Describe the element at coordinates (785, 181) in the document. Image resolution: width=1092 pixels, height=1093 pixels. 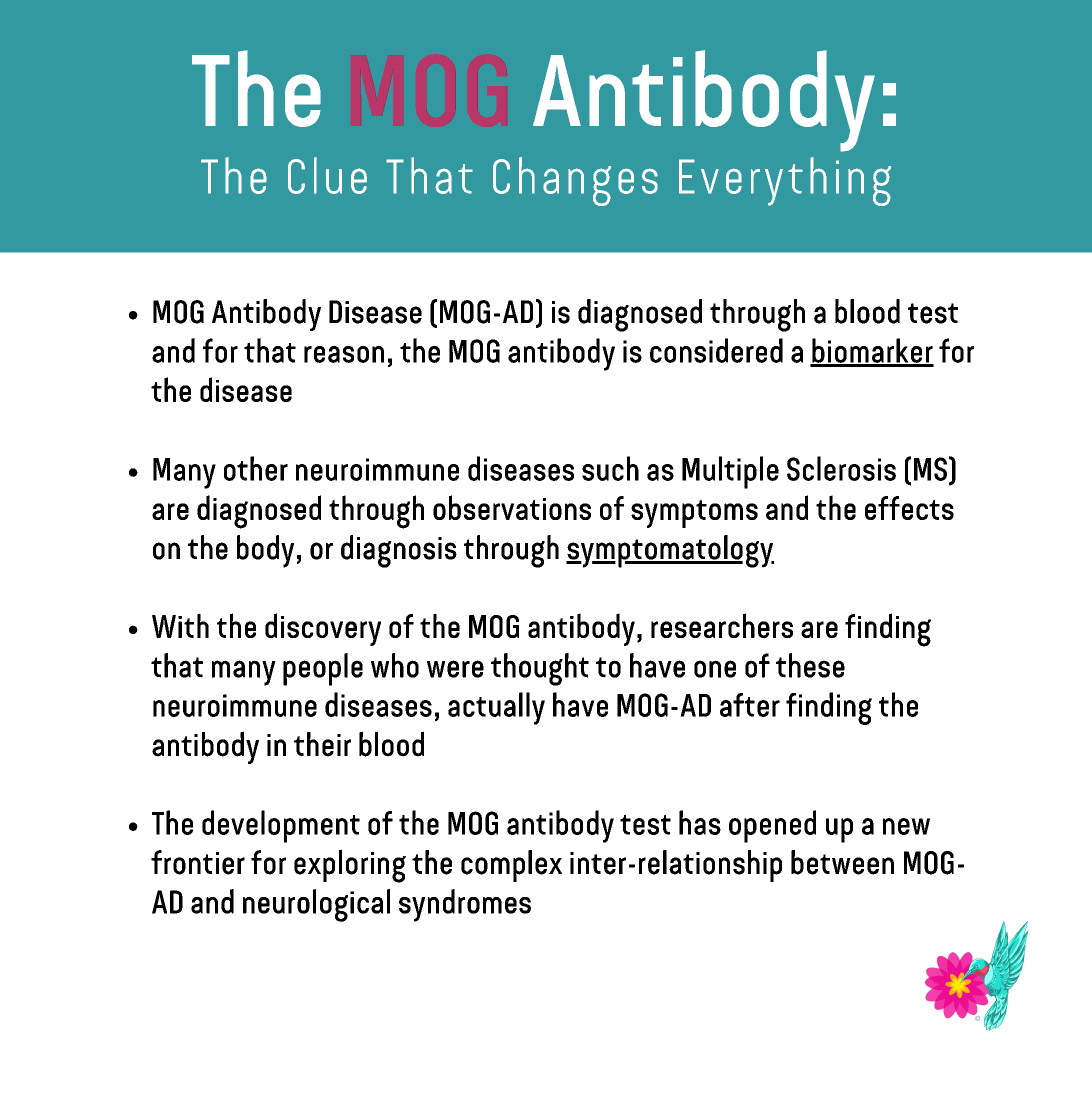
I see `Everything` at that location.
